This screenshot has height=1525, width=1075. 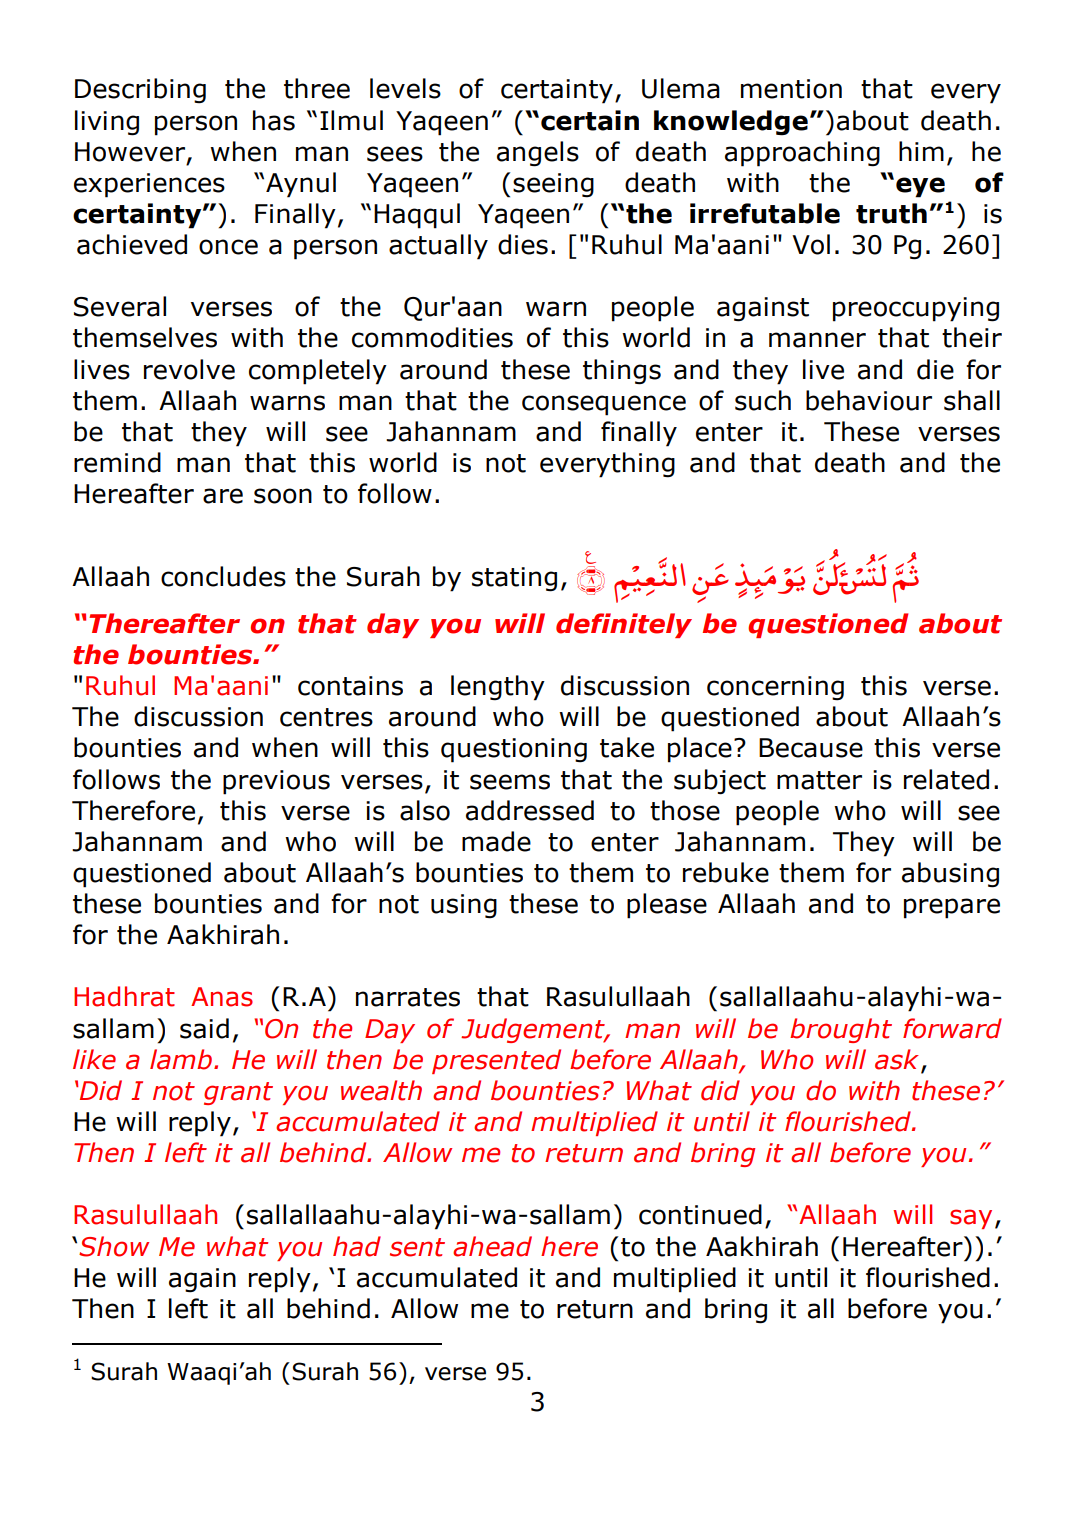 What do you see at coordinates (952, 908) in the screenshot?
I see `prepare` at bounding box center [952, 908].
